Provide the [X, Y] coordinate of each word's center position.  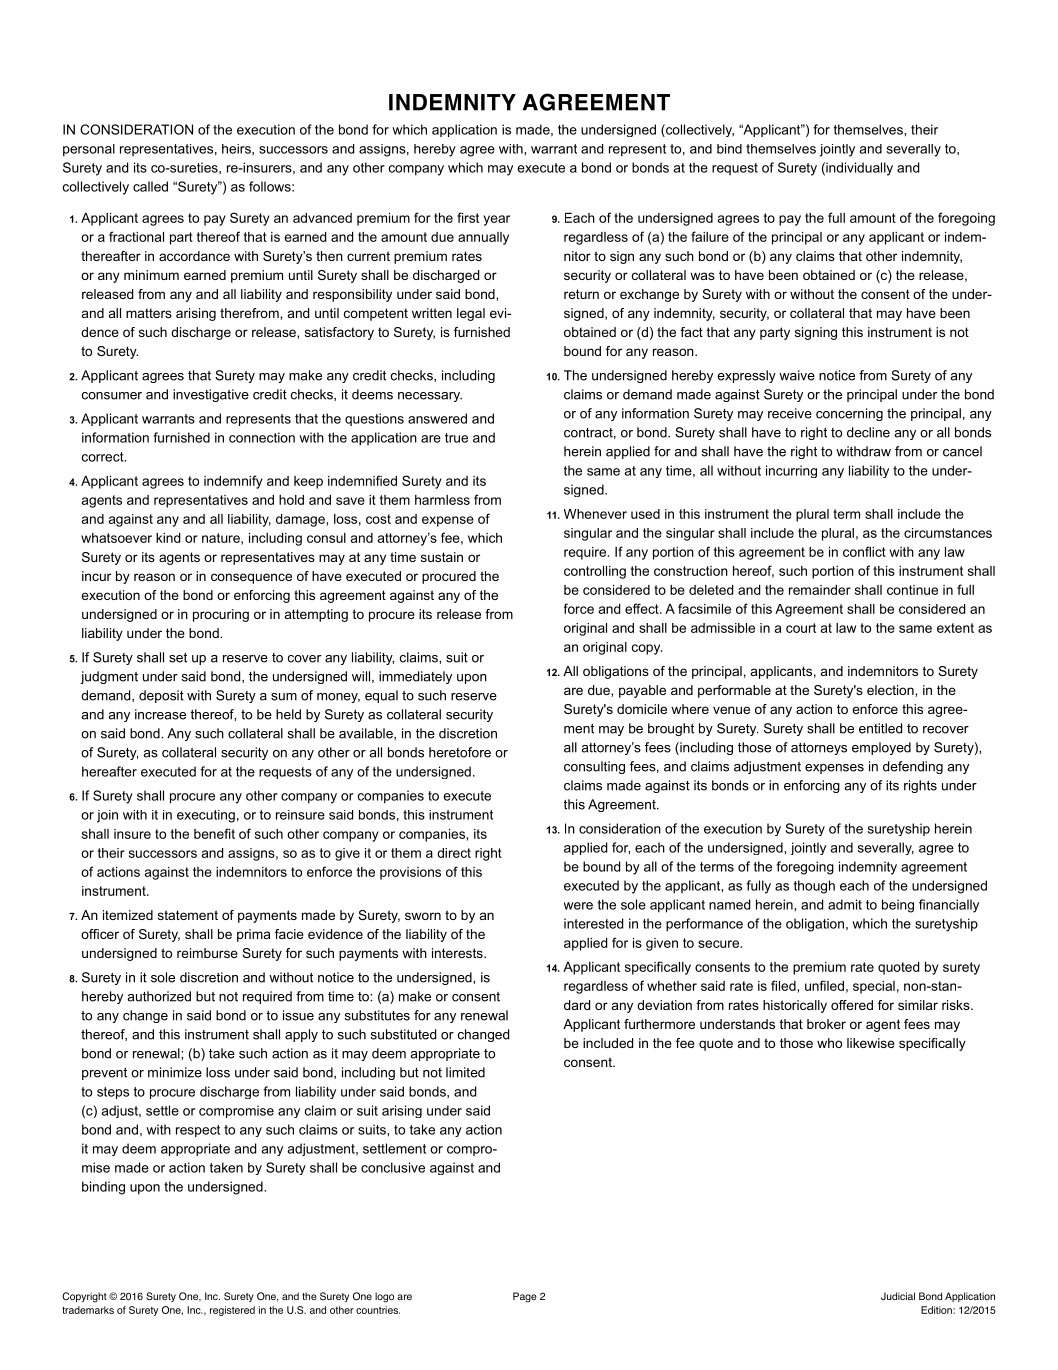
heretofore [460, 752]
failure [710, 236]
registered [232, 1311]
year [497, 220]
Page [525, 1297]
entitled [880, 728]
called [150, 186]
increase [160, 714]
